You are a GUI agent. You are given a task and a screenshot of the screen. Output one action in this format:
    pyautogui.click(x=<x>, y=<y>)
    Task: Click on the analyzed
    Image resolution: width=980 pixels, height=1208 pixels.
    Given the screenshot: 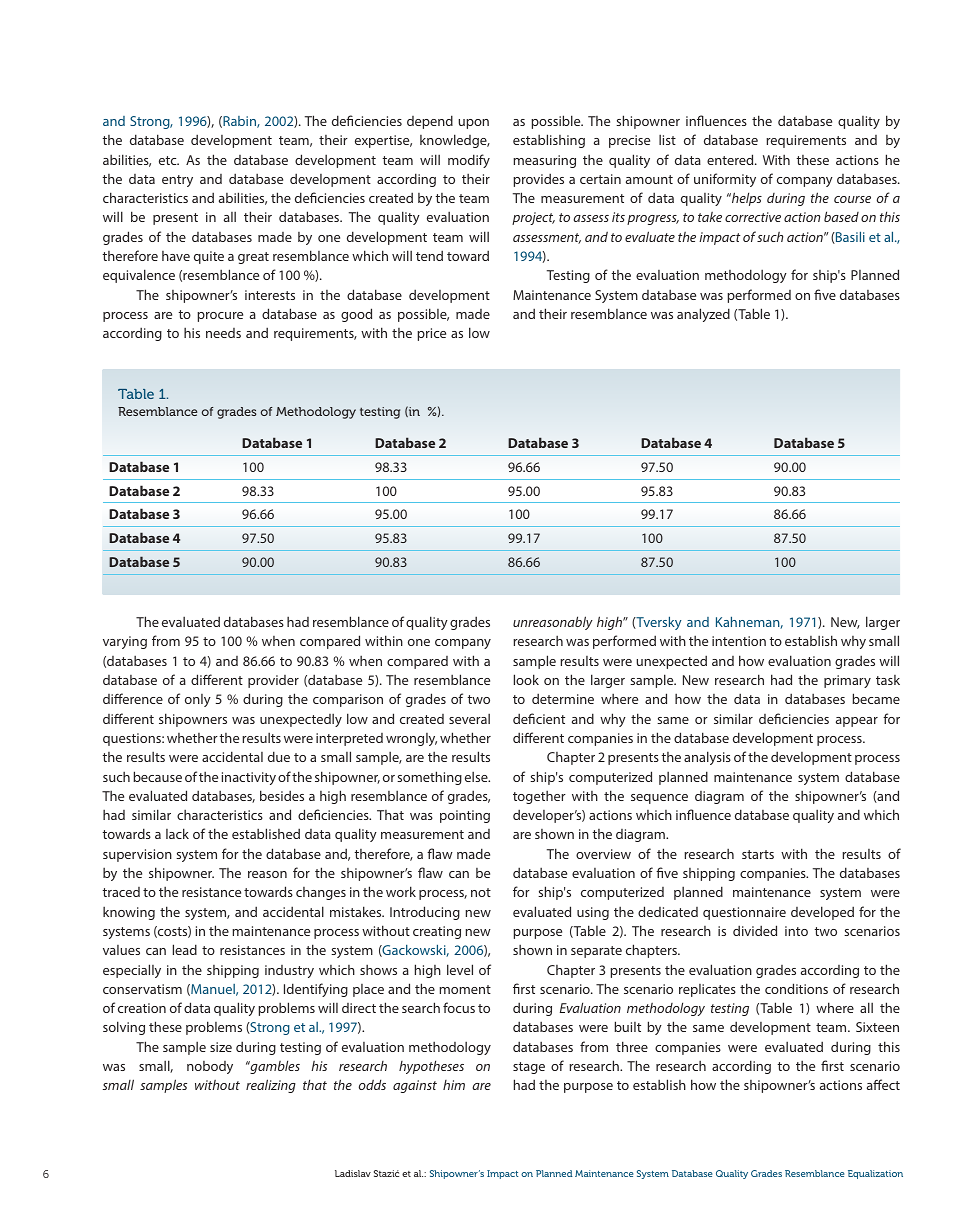 What is the action you would take?
    pyautogui.click(x=703, y=315)
